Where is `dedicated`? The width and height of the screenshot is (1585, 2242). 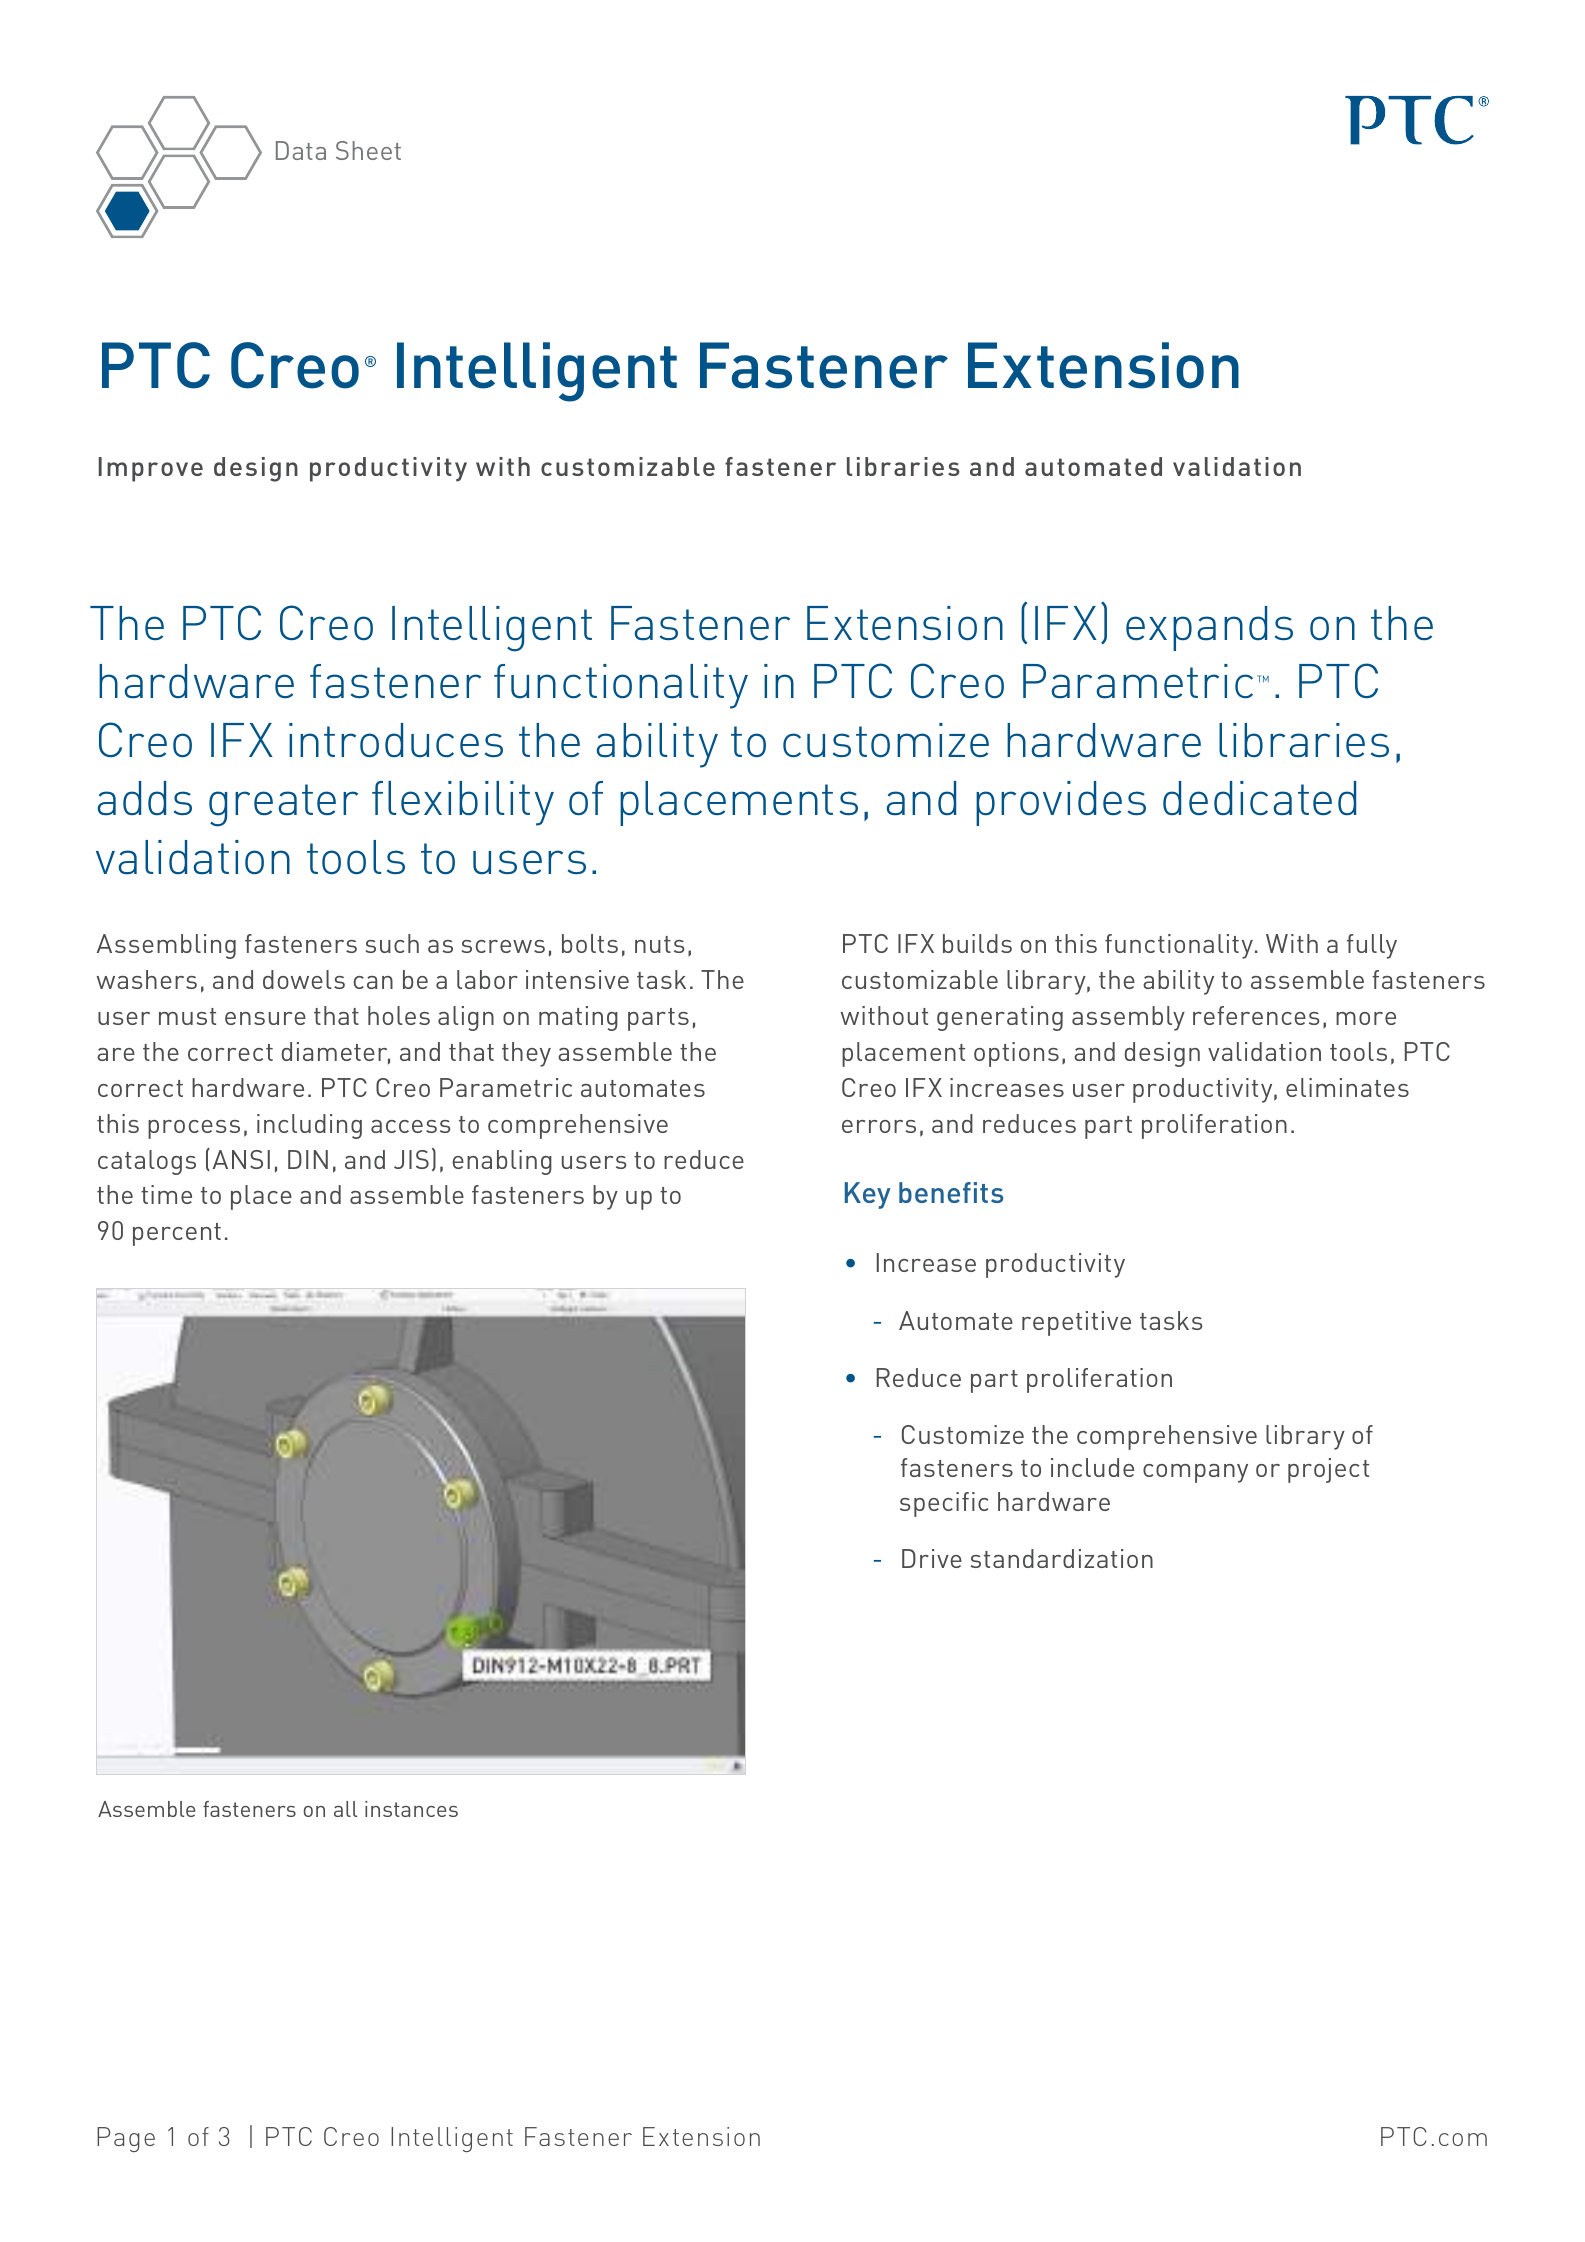 dedicated is located at coordinates (1259, 798).
